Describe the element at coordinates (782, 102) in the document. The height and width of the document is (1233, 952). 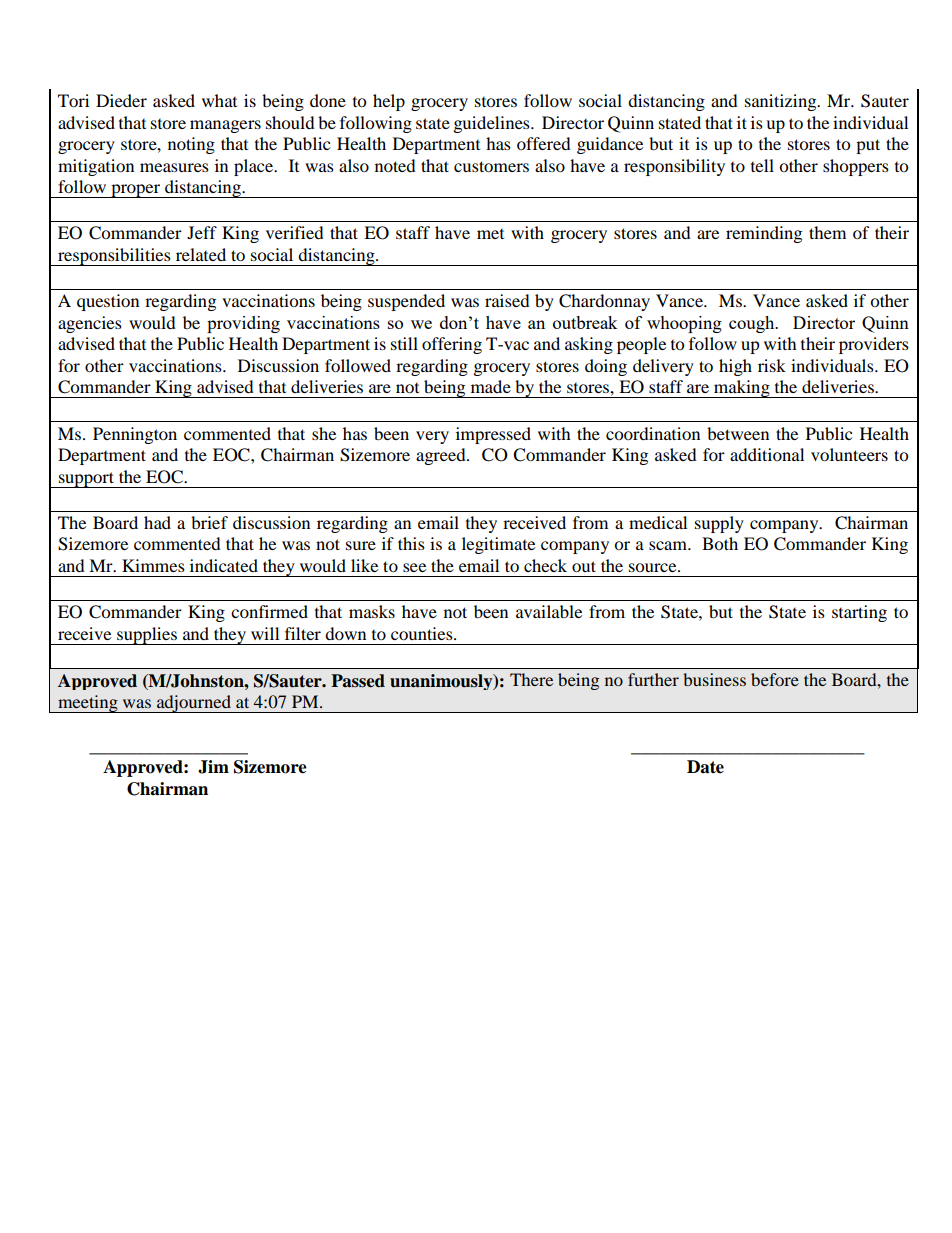
I see `sanitizing` at that location.
